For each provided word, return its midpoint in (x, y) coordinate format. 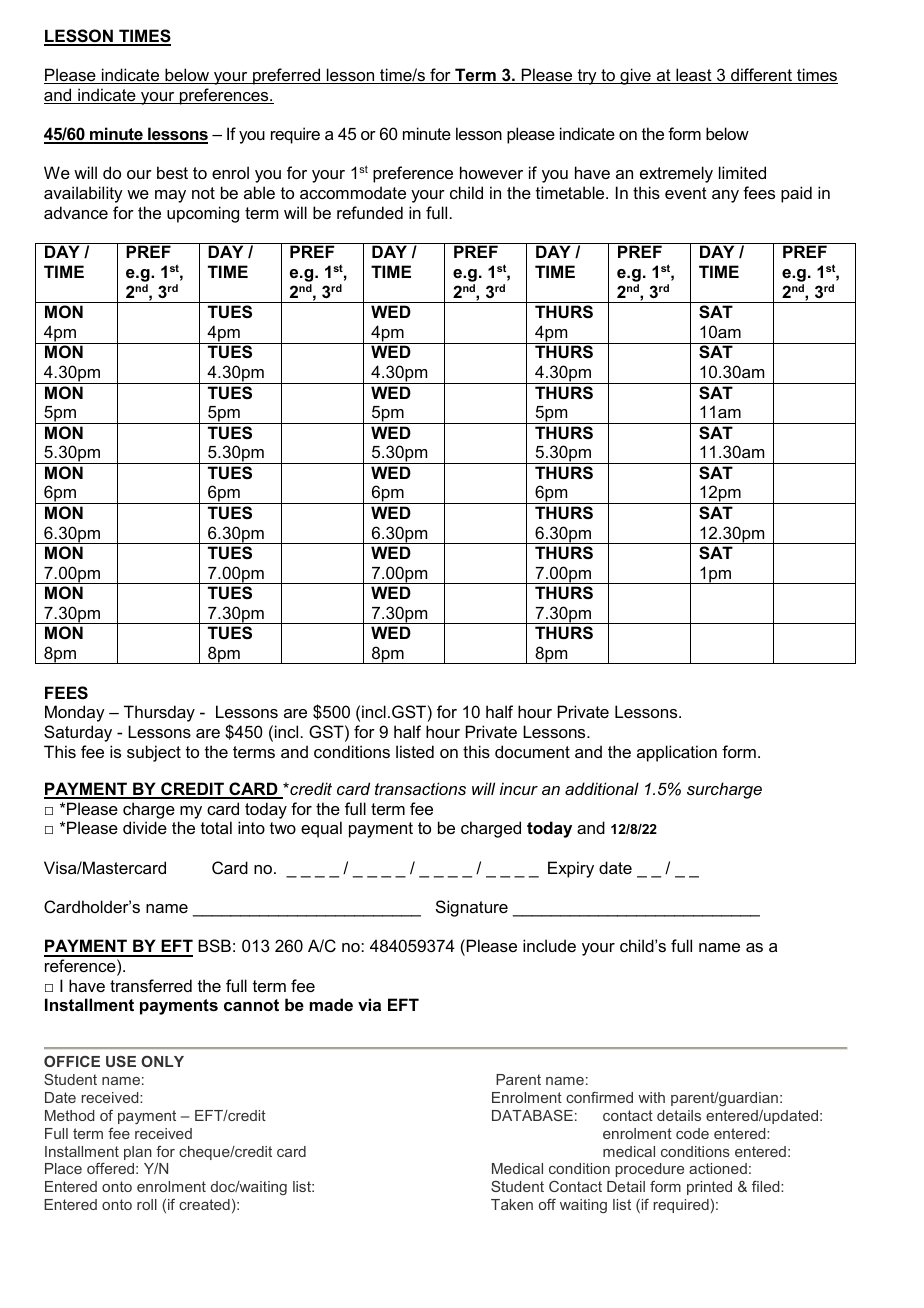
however (491, 172)
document (532, 751)
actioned (718, 1168)
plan (138, 1153)
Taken (512, 1204)
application (677, 753)
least (694, 76)
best (172, 172)
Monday (75, 713)
